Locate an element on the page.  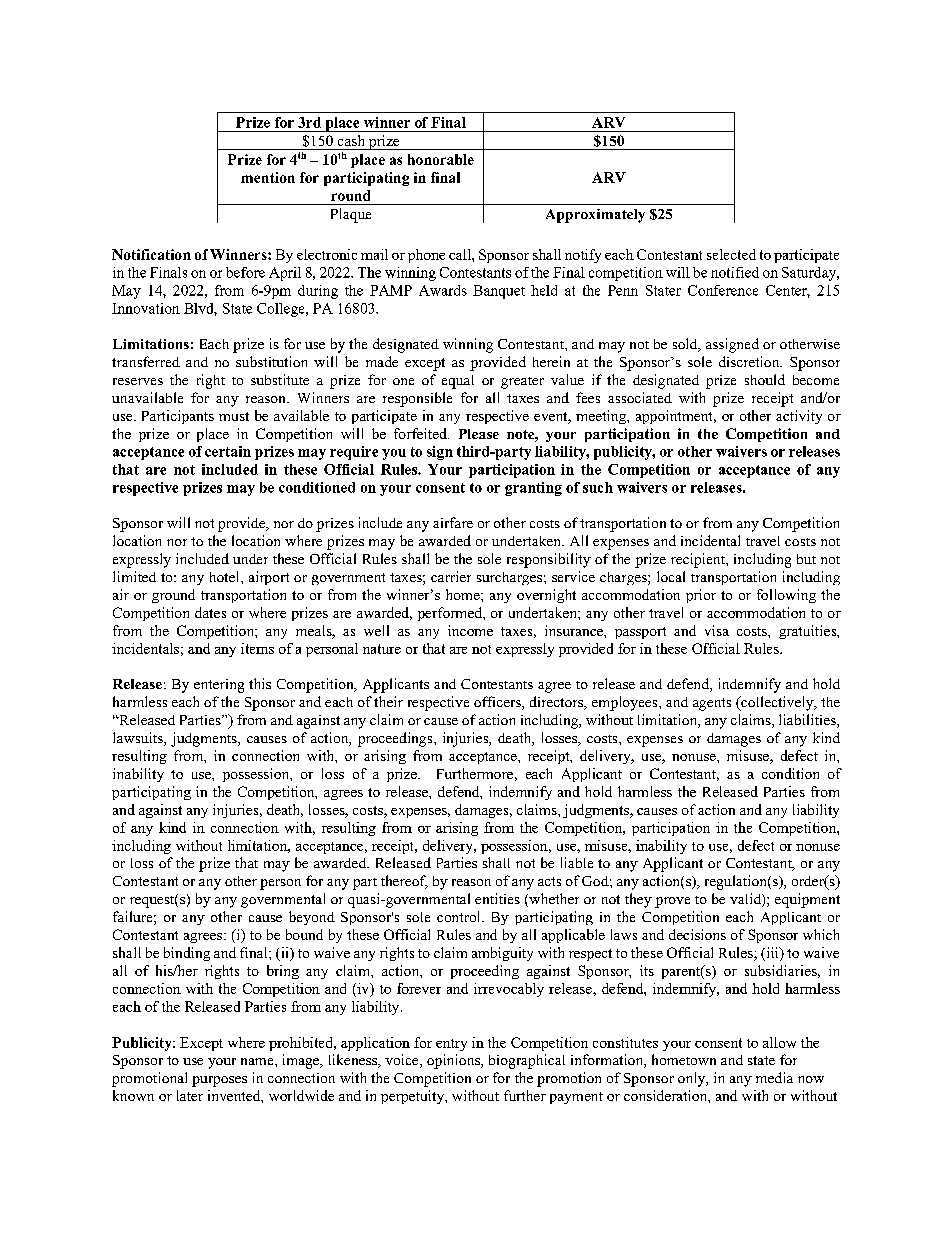
beyond is located at coordinates (312, 918).
